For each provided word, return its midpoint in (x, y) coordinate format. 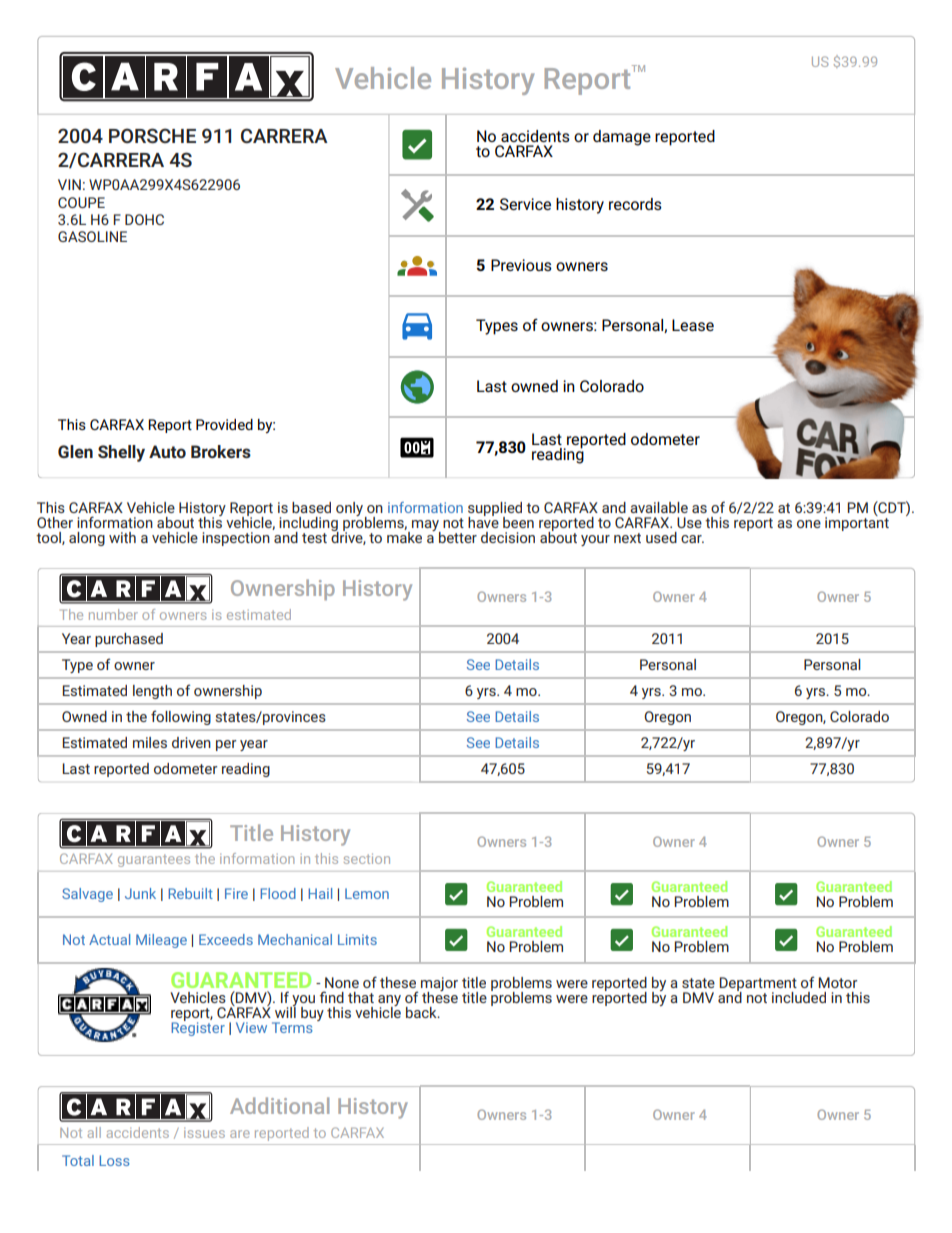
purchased (129, 640)
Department (758, 985)
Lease (693, 325)
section (367, 858)
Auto (167, 451)
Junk (140, 893)
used (661, 537)
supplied (495, 510)
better (458, 537)
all (94, 1132)
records (635, 204)
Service (525, 204)
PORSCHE (152, 135)
